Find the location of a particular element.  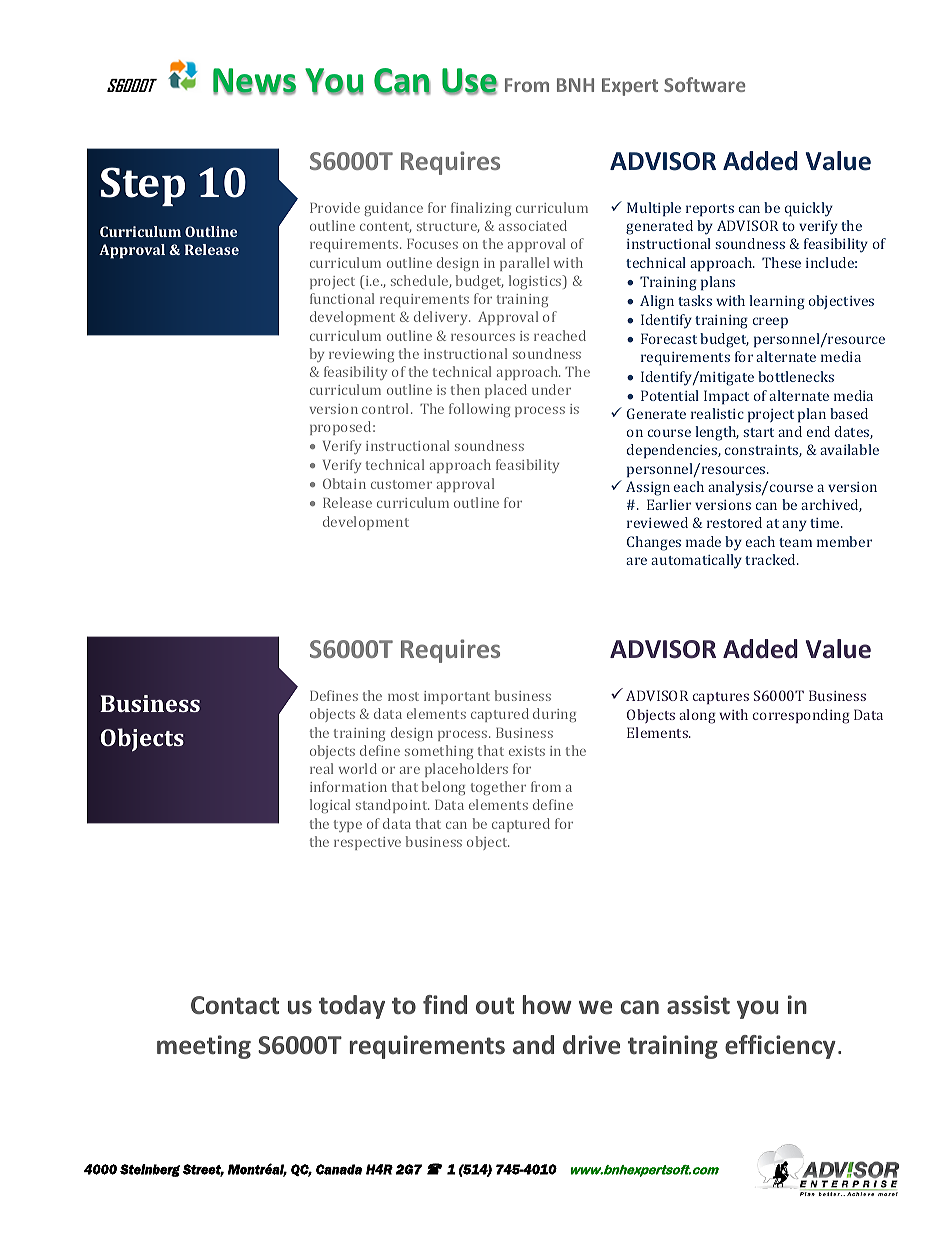

Steinberg is located at coordinates (150, 1170).
